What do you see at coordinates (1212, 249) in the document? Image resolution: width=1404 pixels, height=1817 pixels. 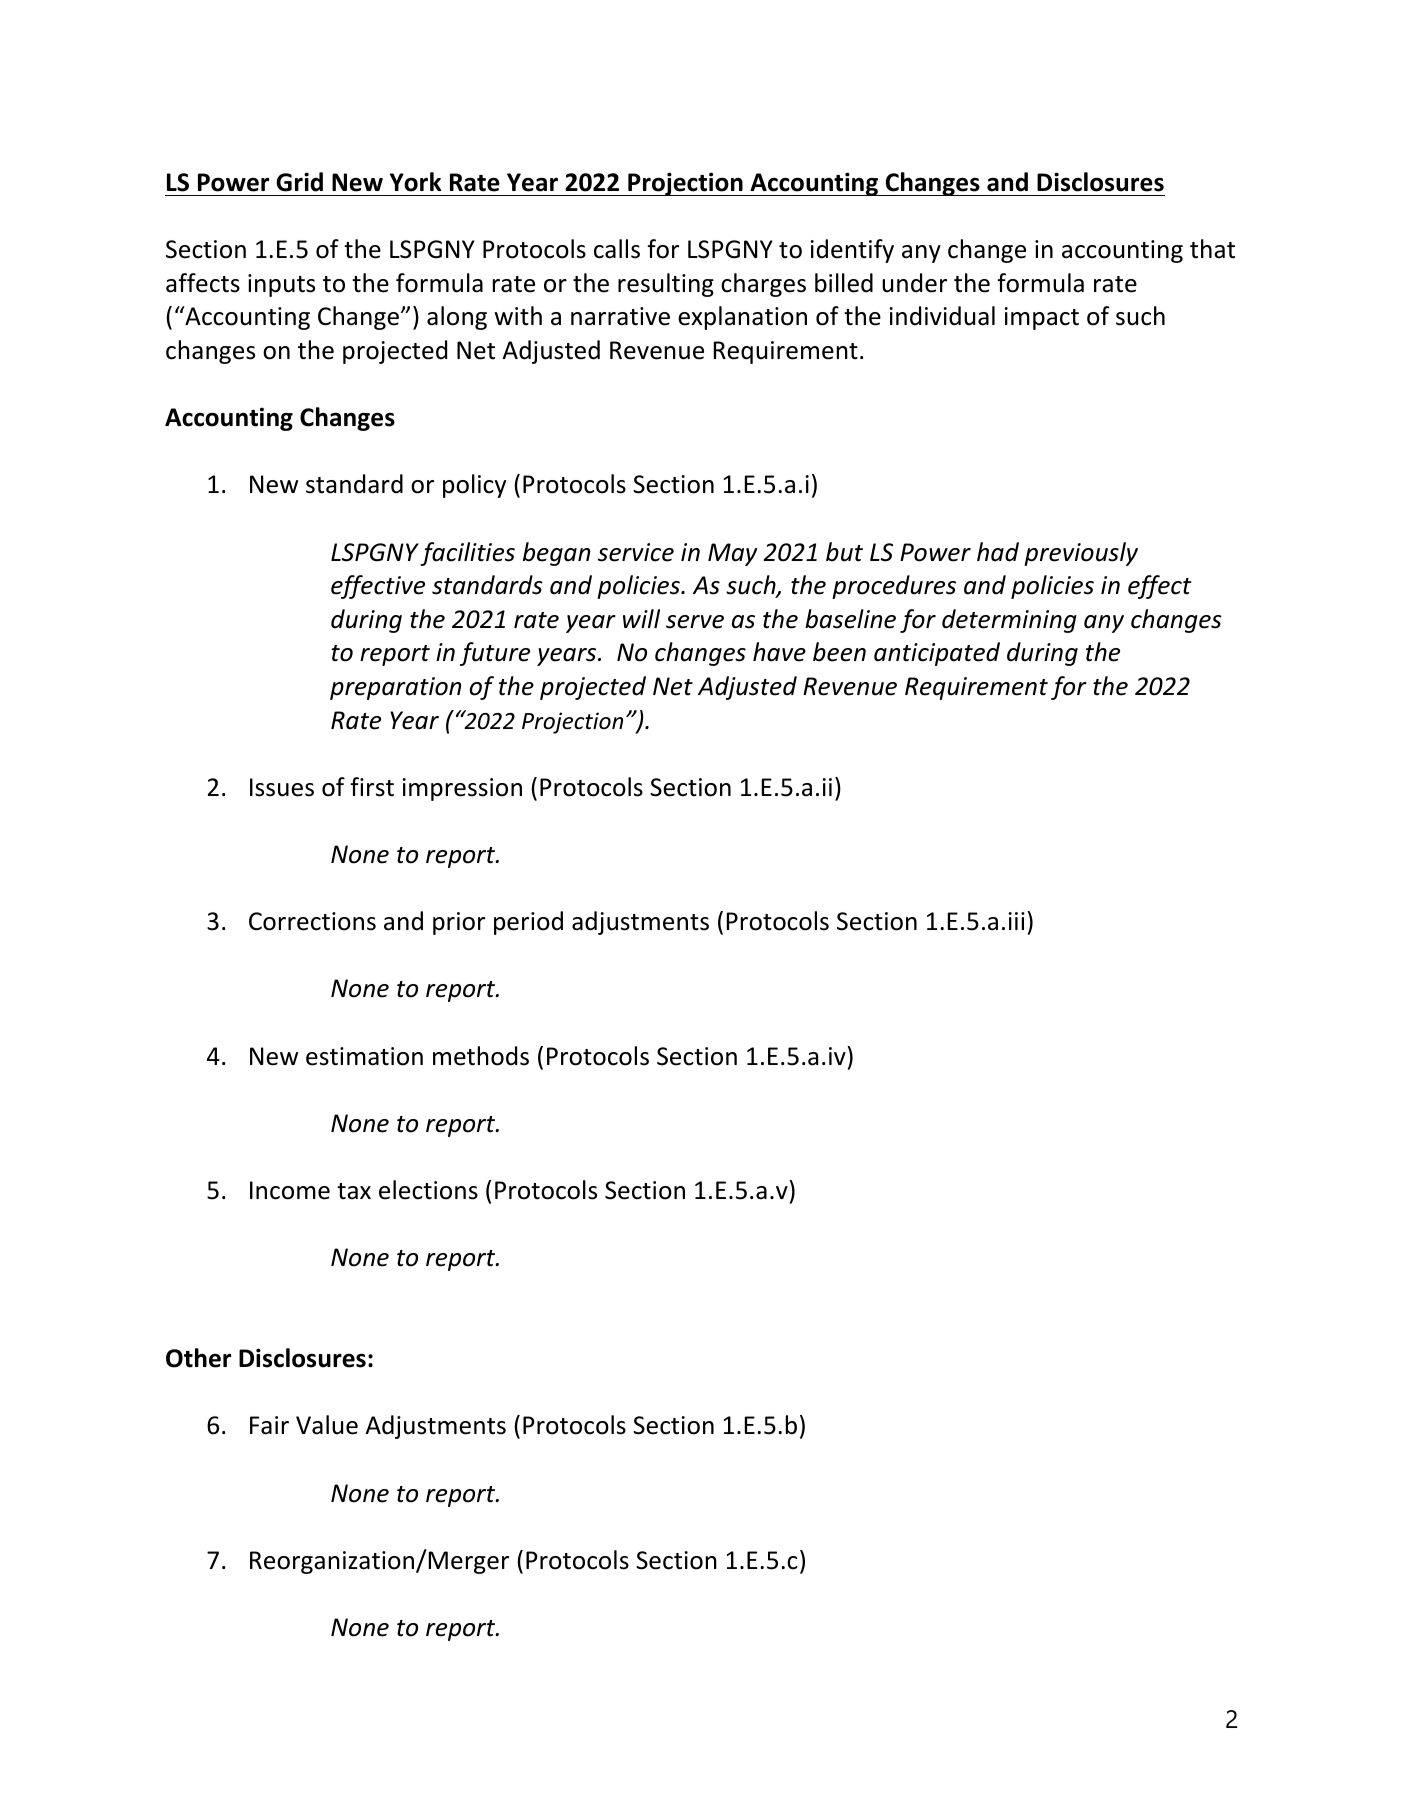 I see `that` at bounding box center [1212, 249].
